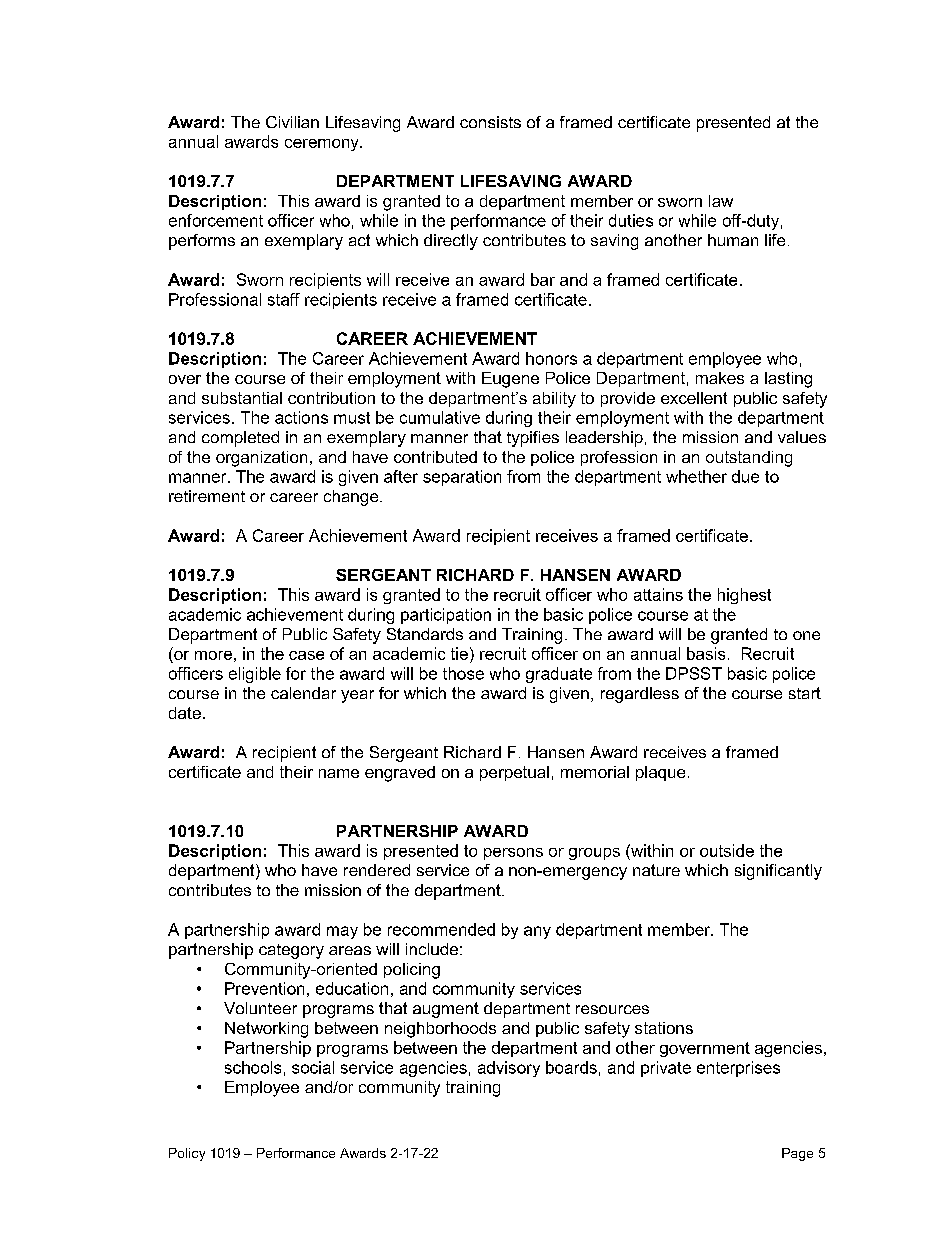 Image resolution: width=952 pixels, height=1233 pixels. I want to click on eligible, so click(255, 675).
